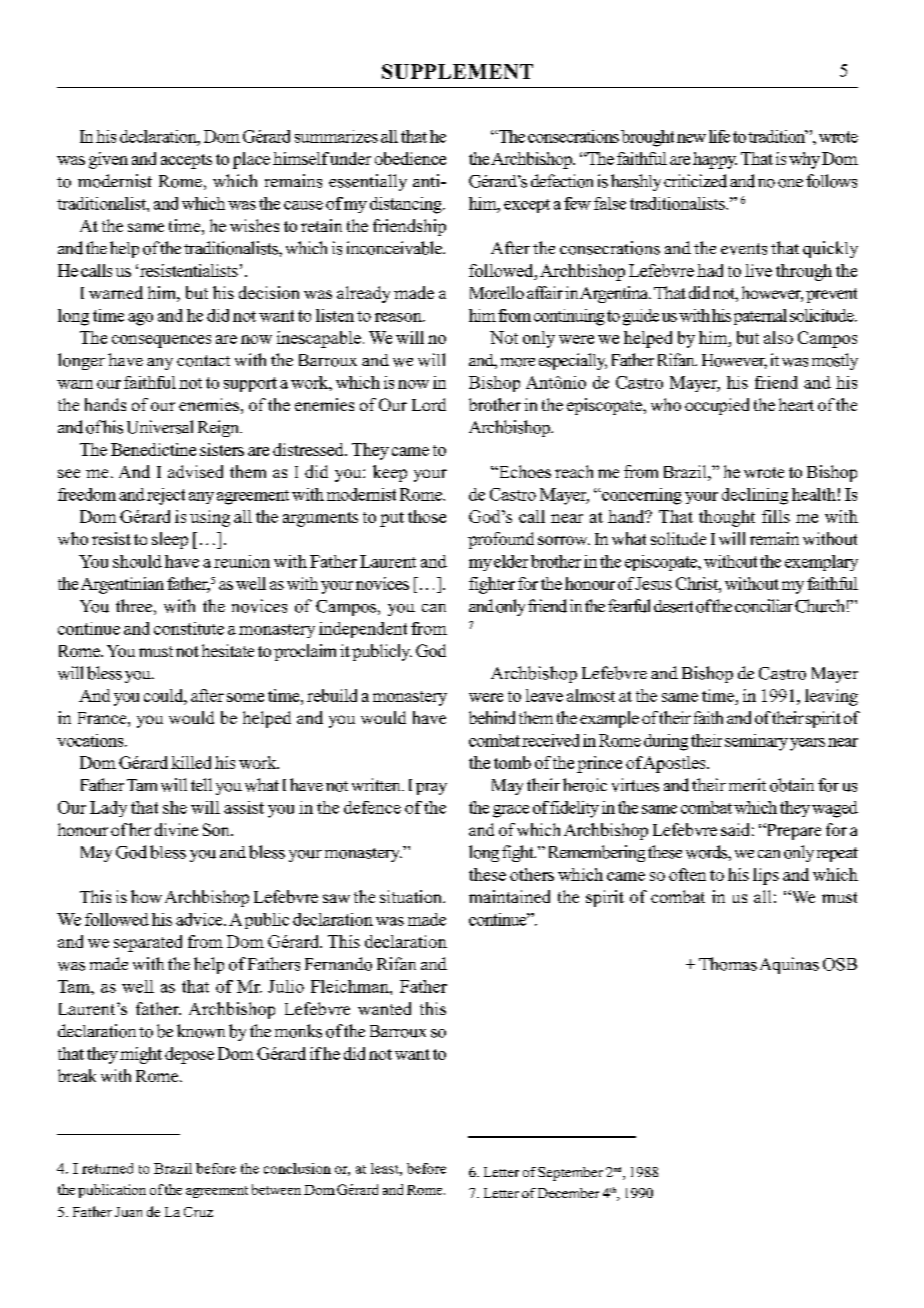 Image resolution: width=924 pixels, height=1308 pixels. Describe the element at coordinates (719, 136) in the screenshot. I see `life` at that location.
